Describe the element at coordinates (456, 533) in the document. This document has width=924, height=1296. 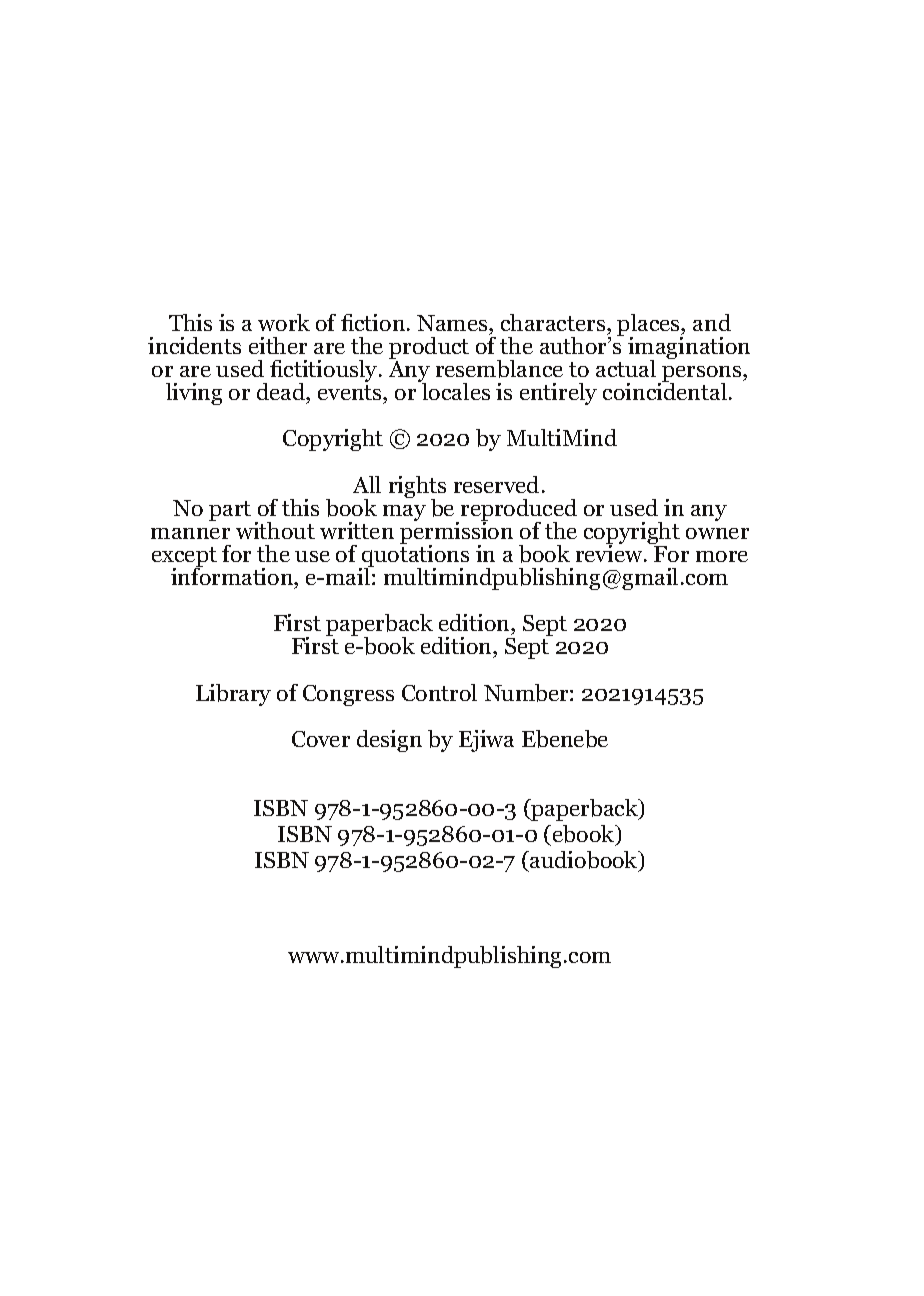
I see `permission` at that location.
